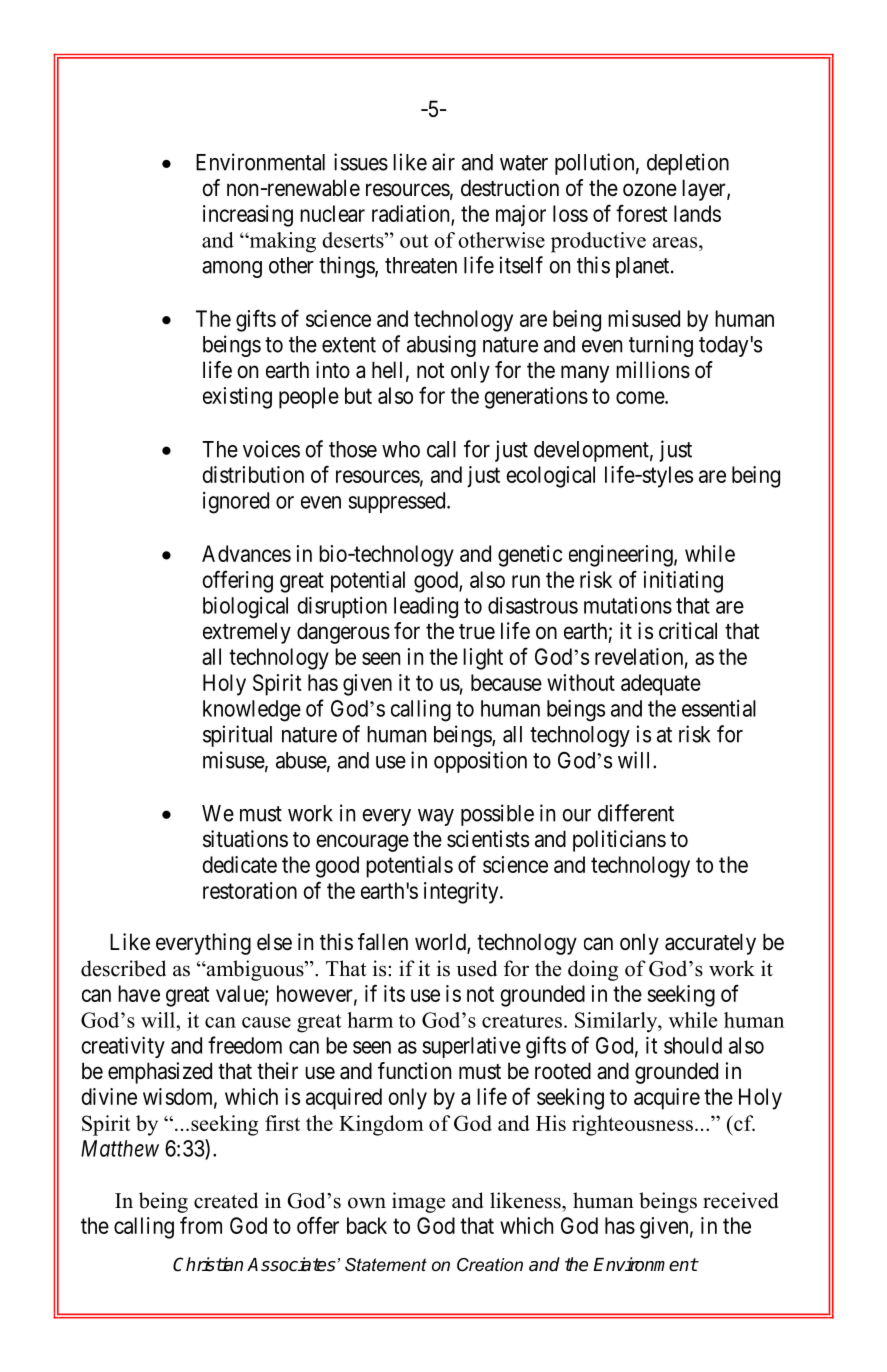 This image has height=1372, width=887. I want to click on knowledge, so click(252, 711).
